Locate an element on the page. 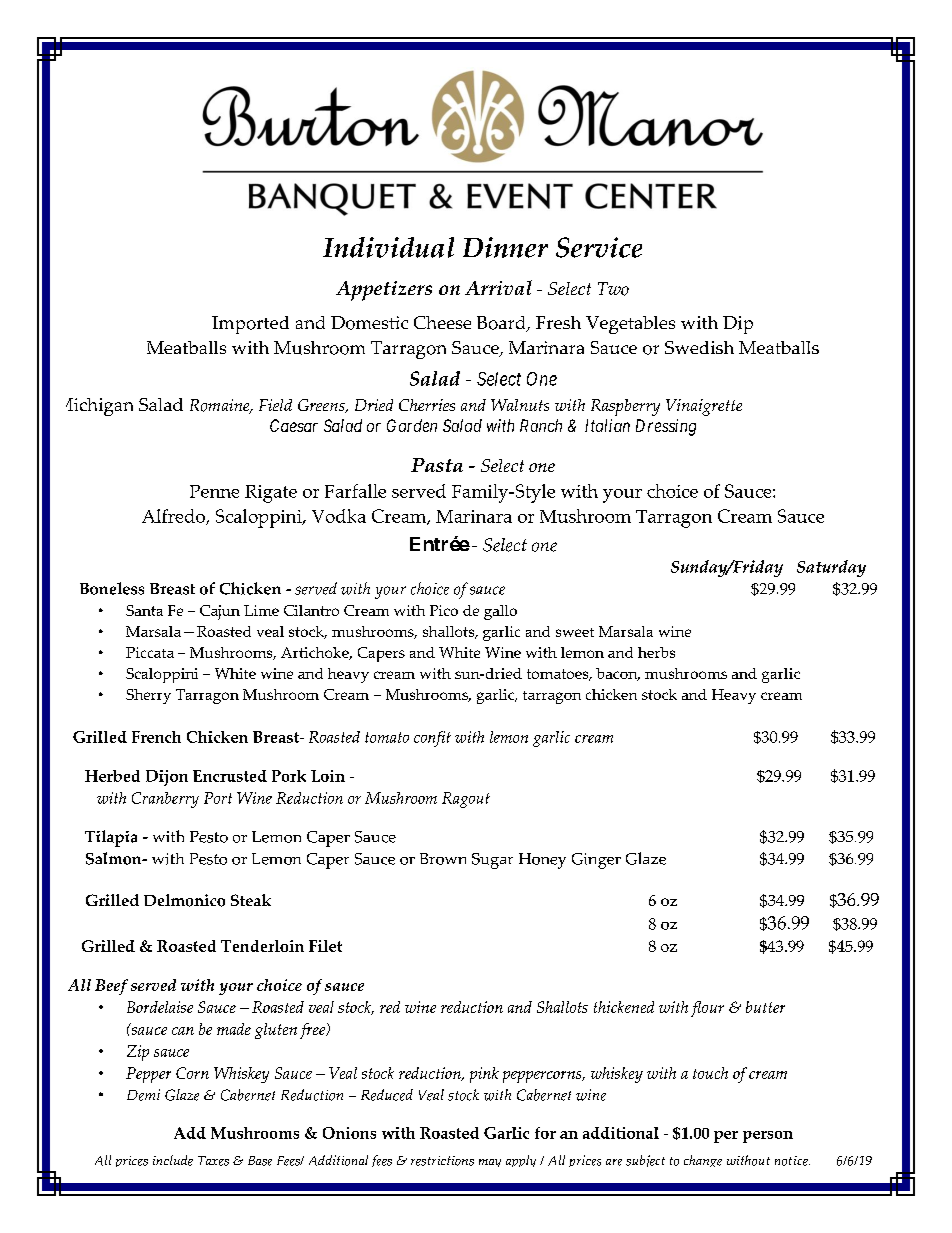  Dip is located at coordinates (738, 325).
